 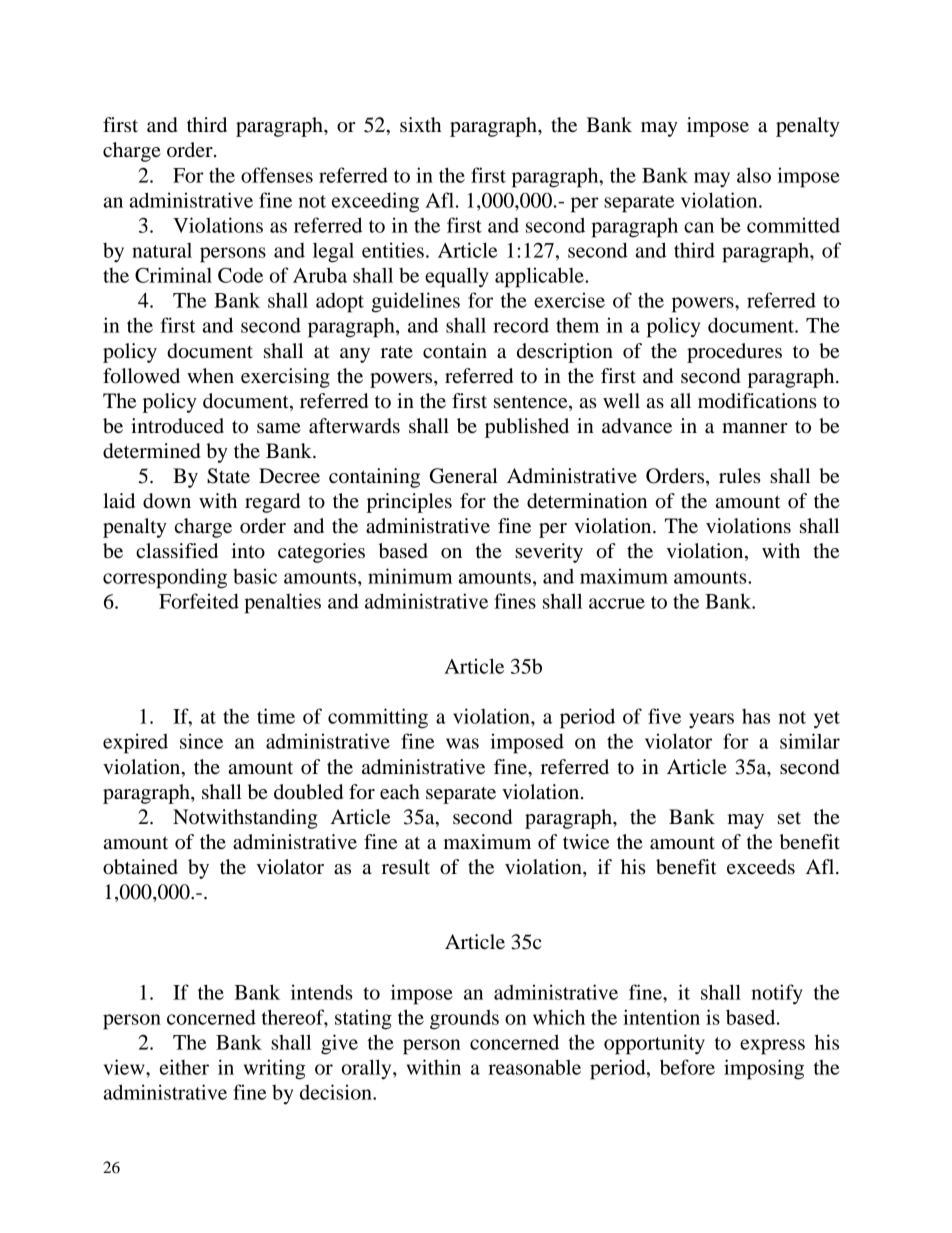 What do you see at coordinates (532, 402) in the screenshot?
I see `sentence` at bounding box center [532, 402].
